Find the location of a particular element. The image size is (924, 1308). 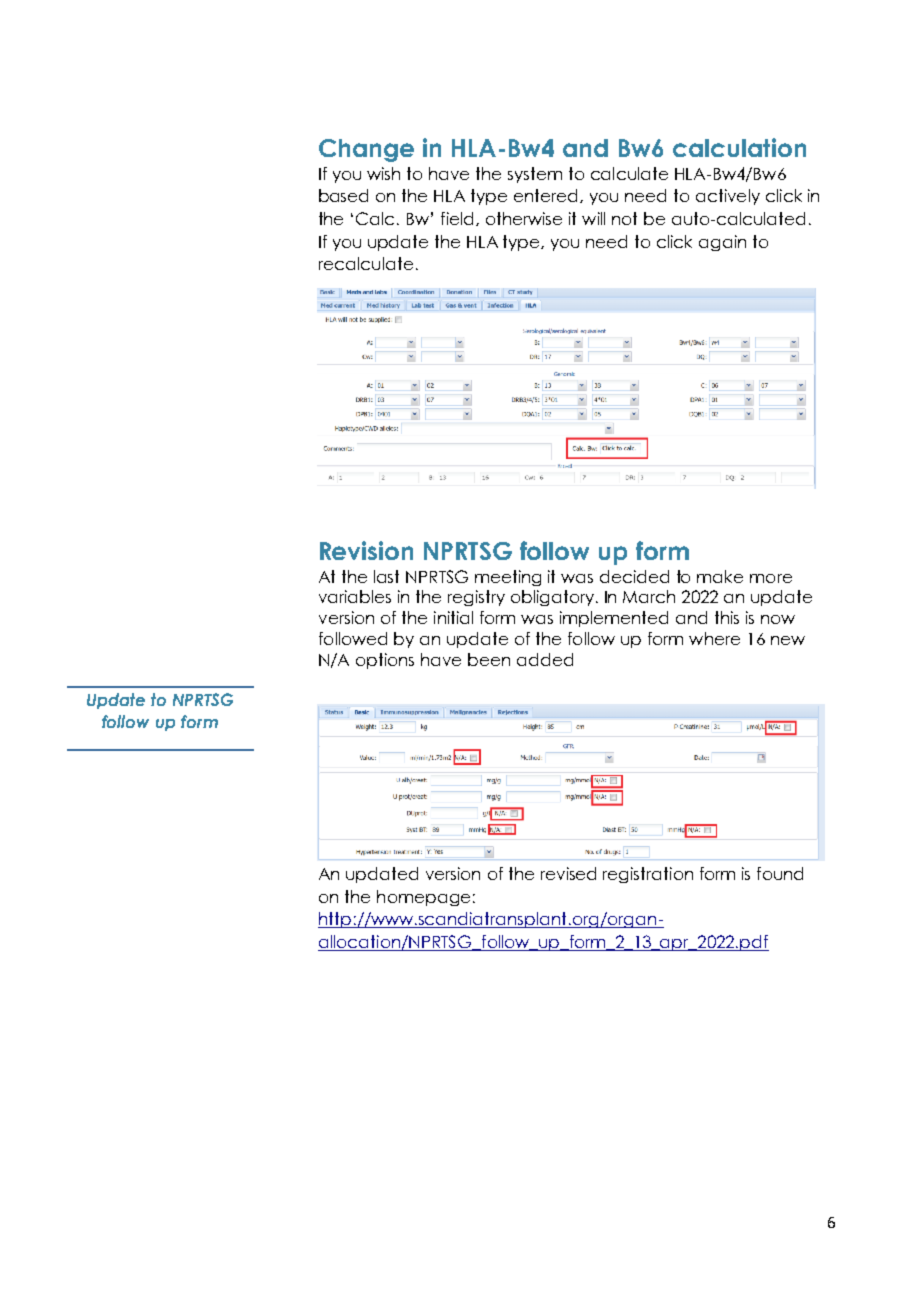

wish is located at coordinates (383, 173).
